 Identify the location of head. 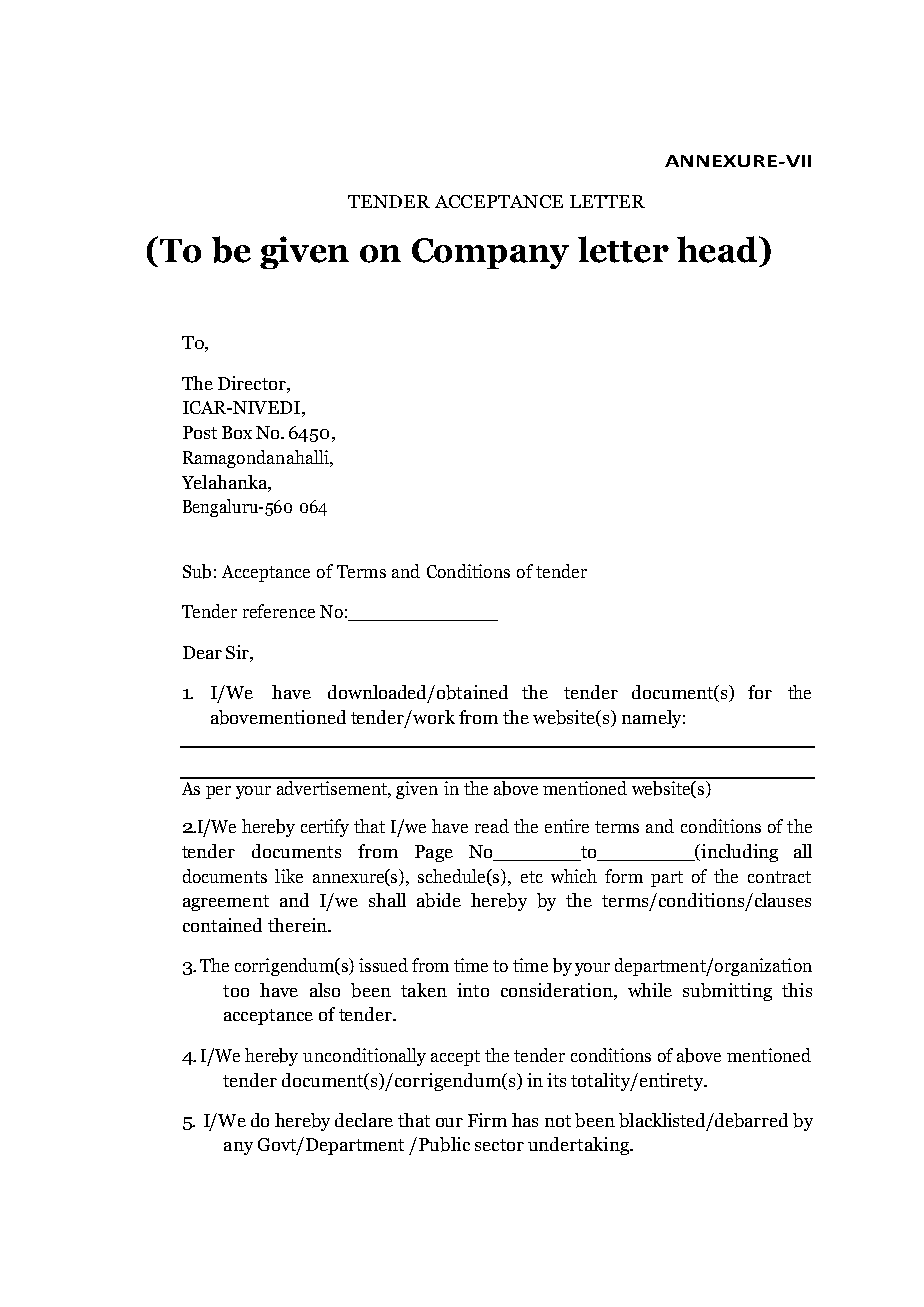
(718, 249).
